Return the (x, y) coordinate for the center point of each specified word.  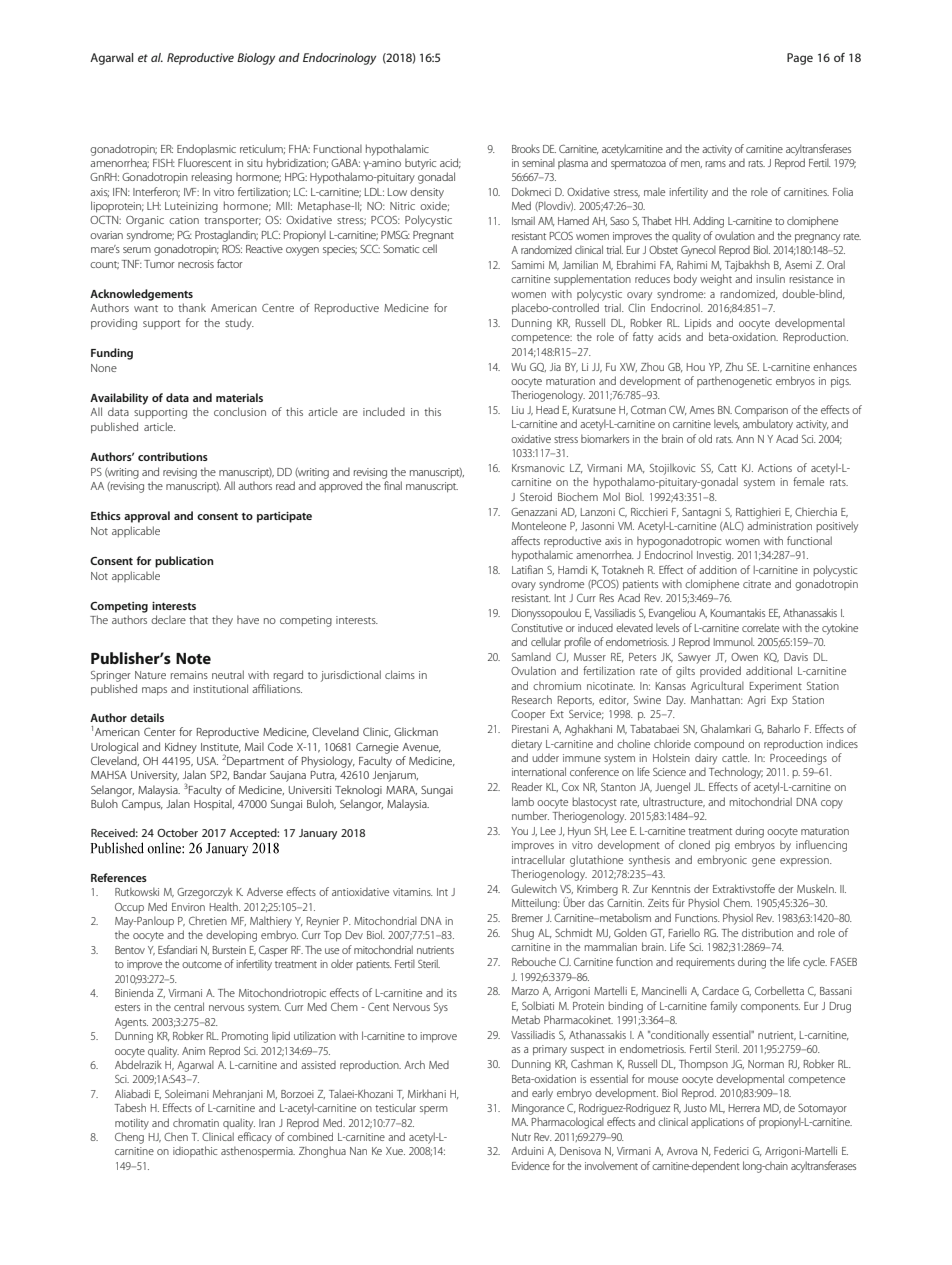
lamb (523, 801)
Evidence (531, 1166)
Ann (745, 439)
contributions (173, 456)
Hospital (214, 804)
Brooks (526, 148)
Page (800, 59)
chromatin (196, 1122)
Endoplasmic (206, 149)
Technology (736, 773)
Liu (518, 410)
